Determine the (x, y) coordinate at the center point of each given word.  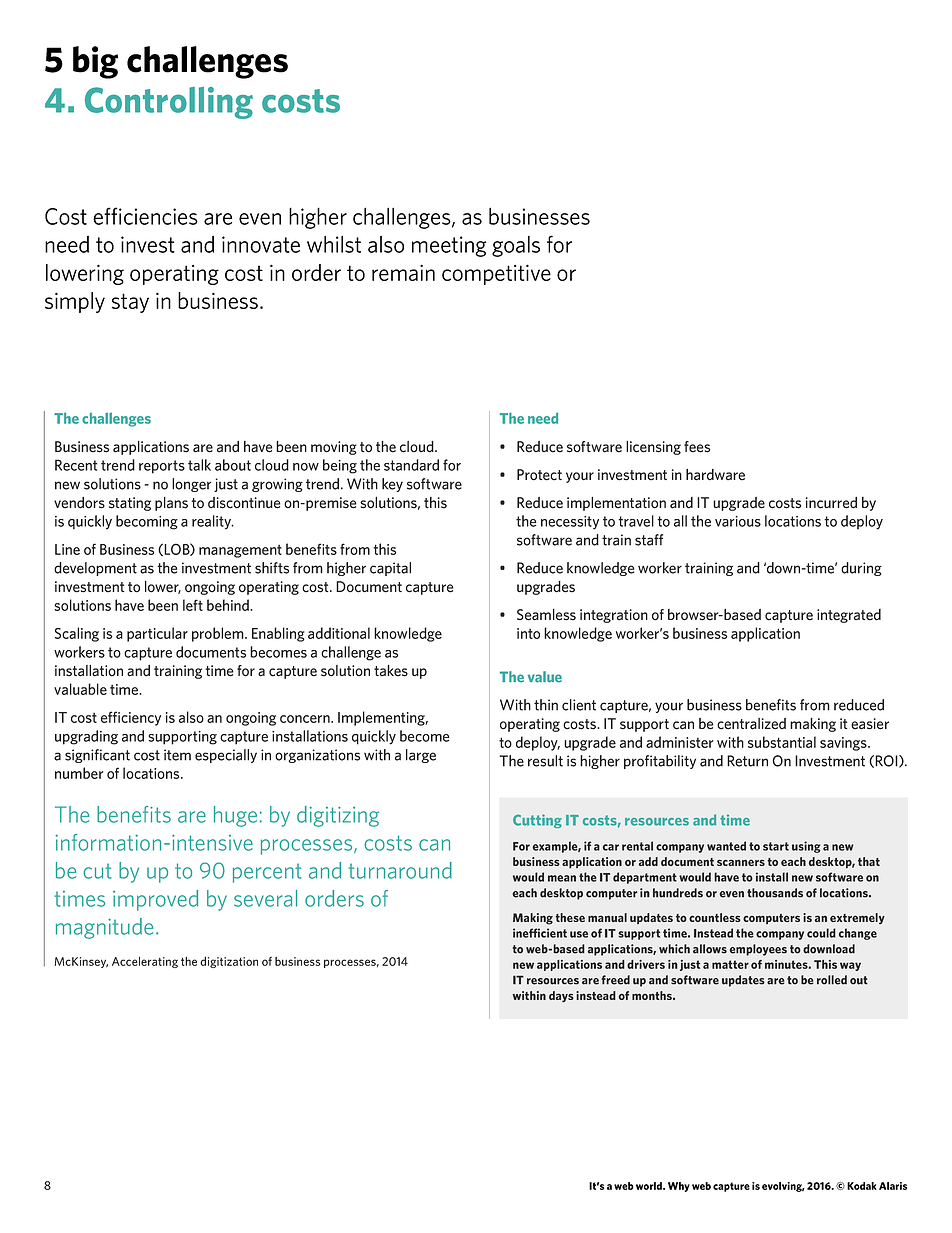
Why (679, 1187)
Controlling (169, 103)
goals (516, 246)
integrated (849, 616)
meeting (449, 246)
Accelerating (145, 962)
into (528, 633)
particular (157, 634)
